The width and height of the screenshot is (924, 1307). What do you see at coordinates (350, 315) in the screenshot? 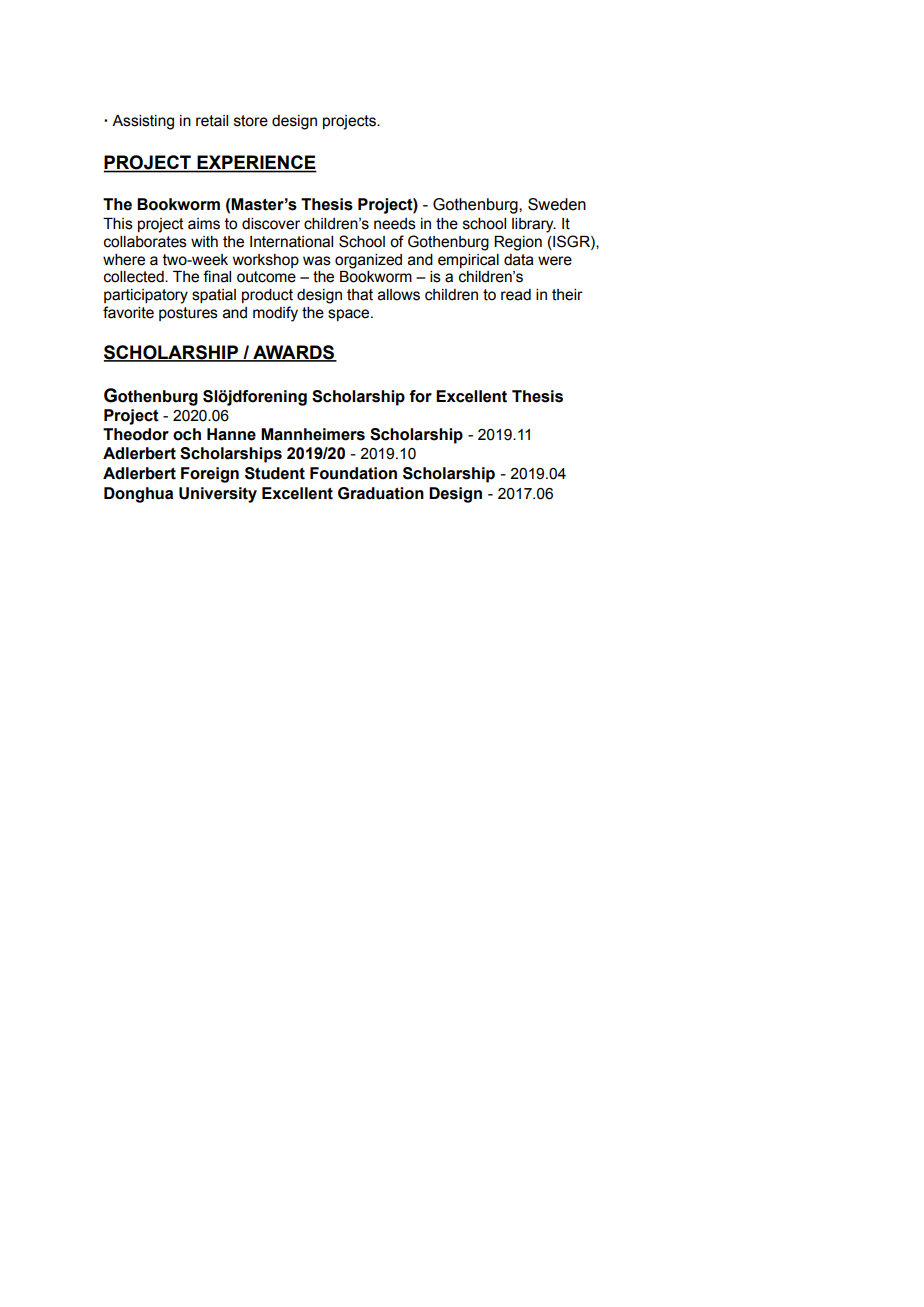
I see `space` at bounding box center [350, 315].
